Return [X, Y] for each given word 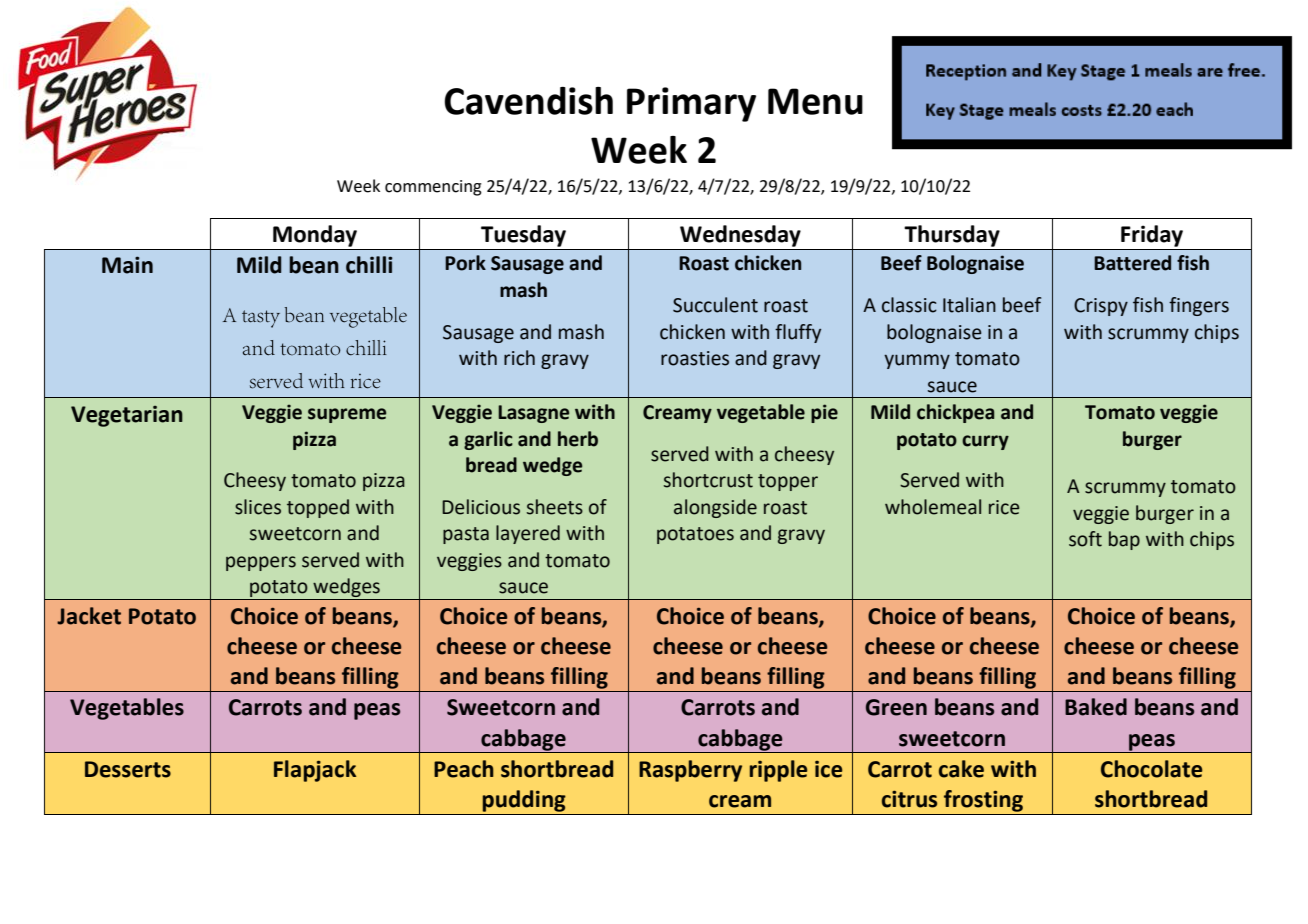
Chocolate [1152, 769]
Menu [815, 101]
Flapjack [315, 771]
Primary [691, 104]
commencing [433, 188]
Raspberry [690, 771]
